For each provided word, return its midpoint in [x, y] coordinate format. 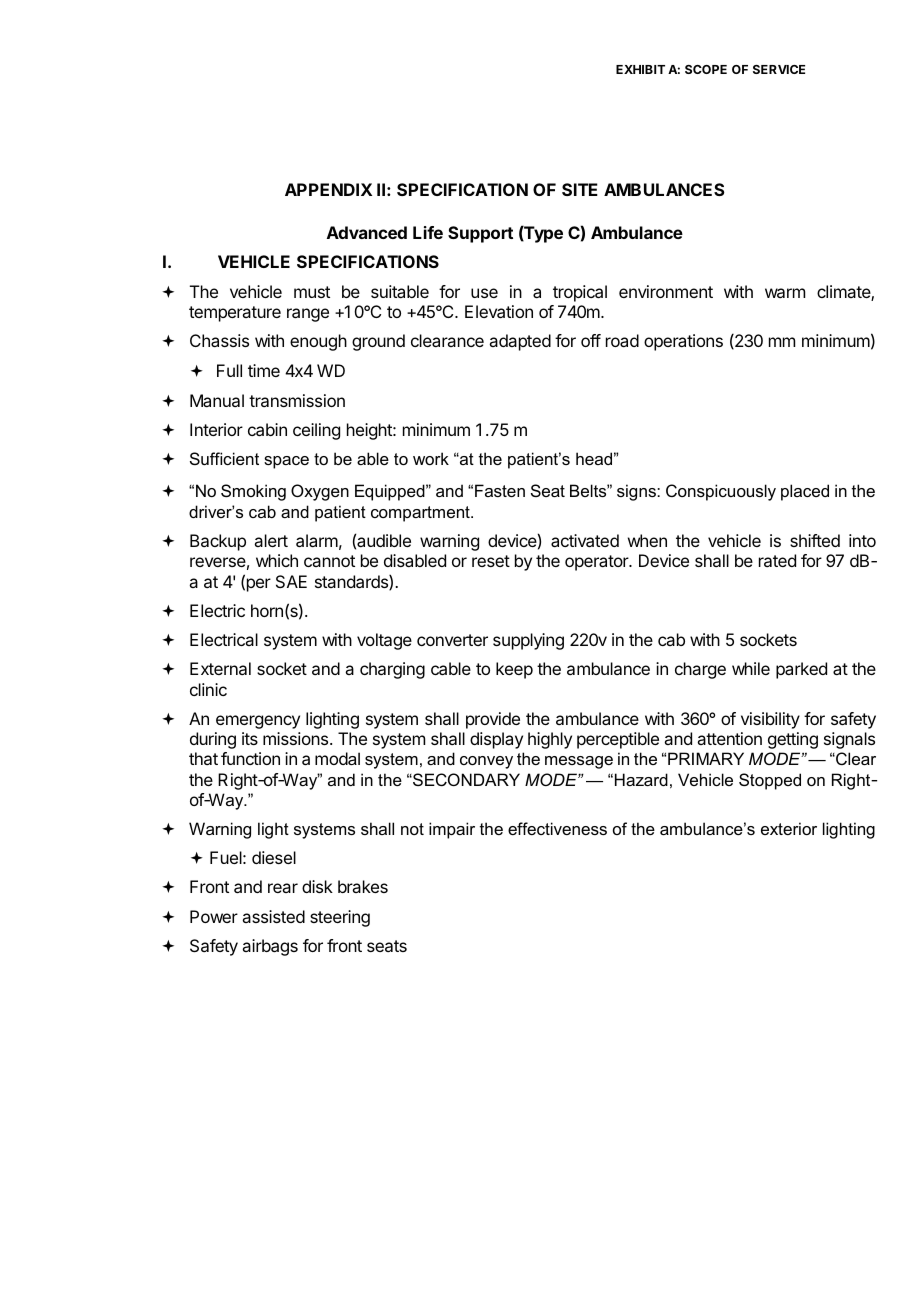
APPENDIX [328, 189]
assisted [273, 916]
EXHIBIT [640, 69]
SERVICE [779, 69]
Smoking [253, 492]
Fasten [500, 490]
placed [805, 492]
